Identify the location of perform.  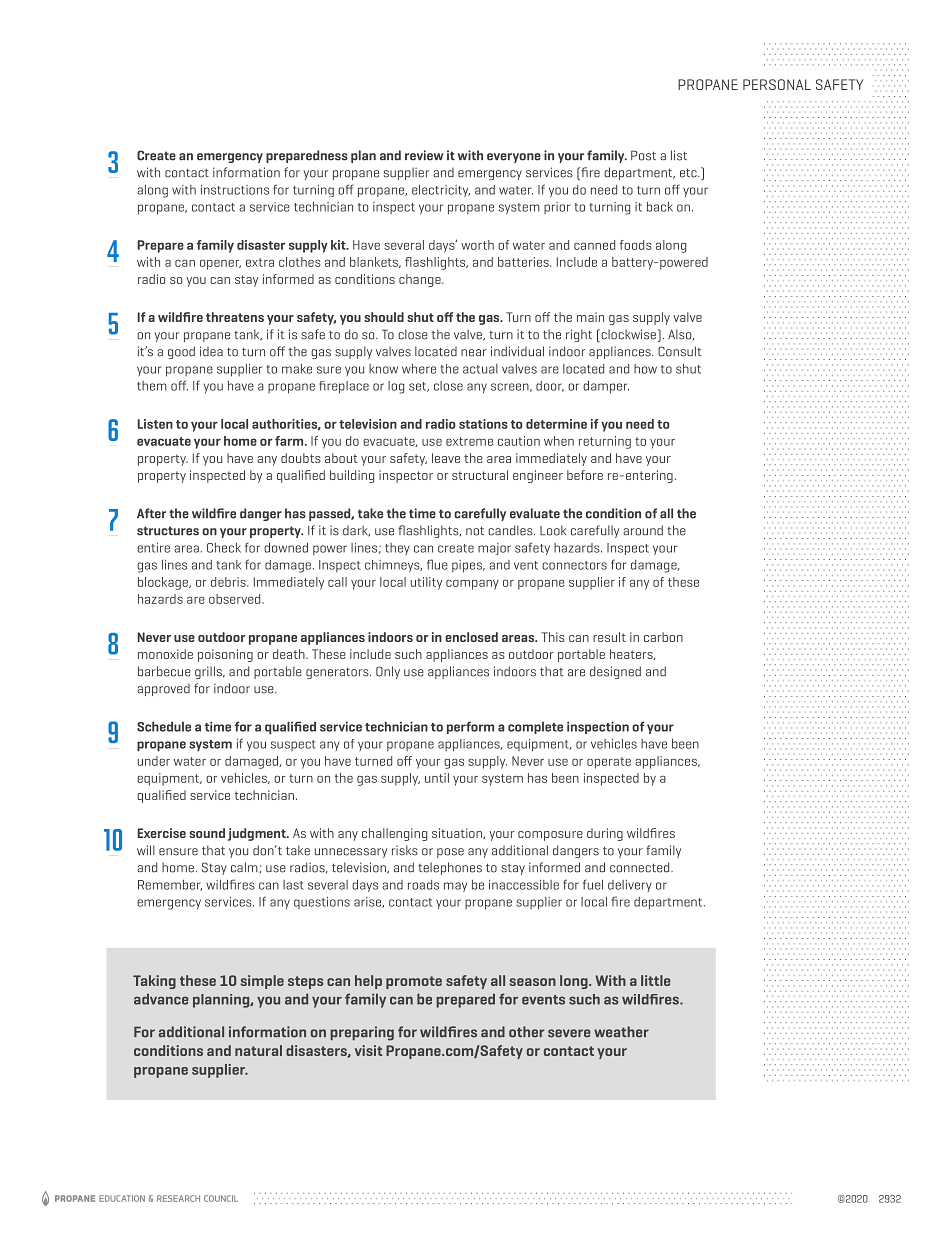
(470, 727).
